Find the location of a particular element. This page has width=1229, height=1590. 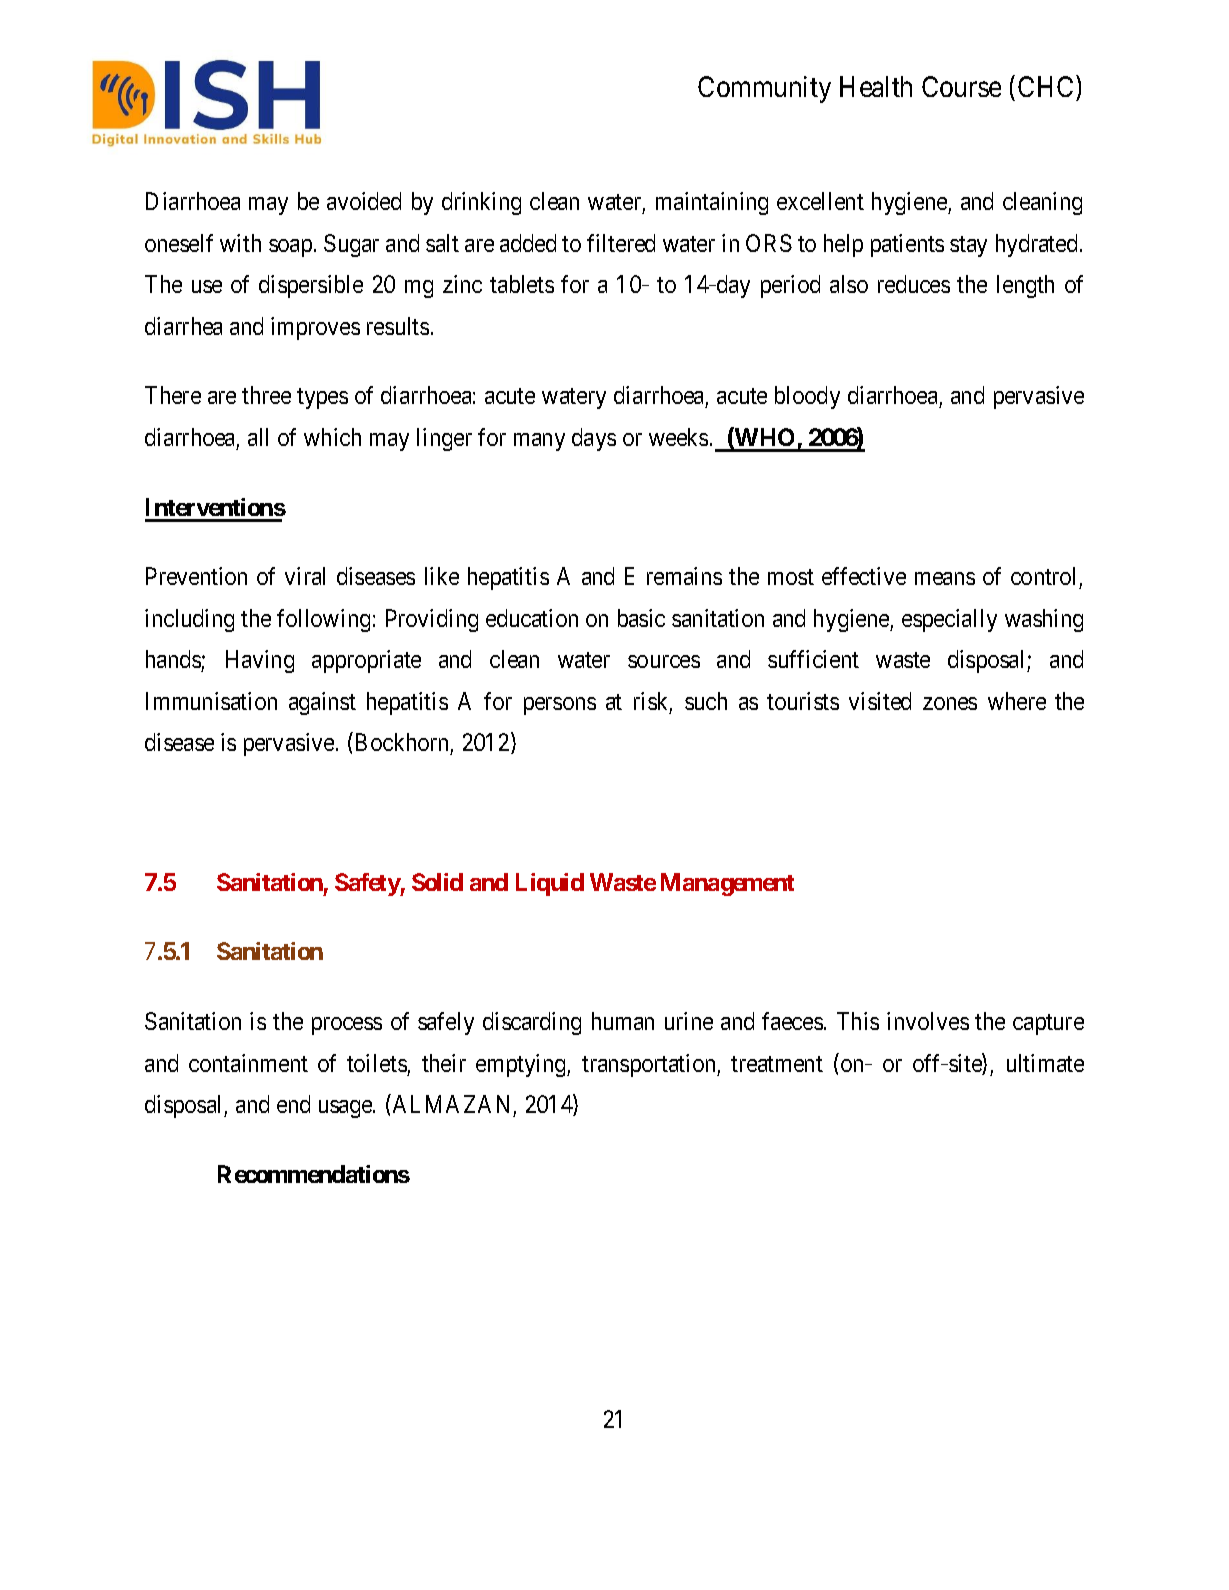

avoided is located at coordinates (364, 201).
